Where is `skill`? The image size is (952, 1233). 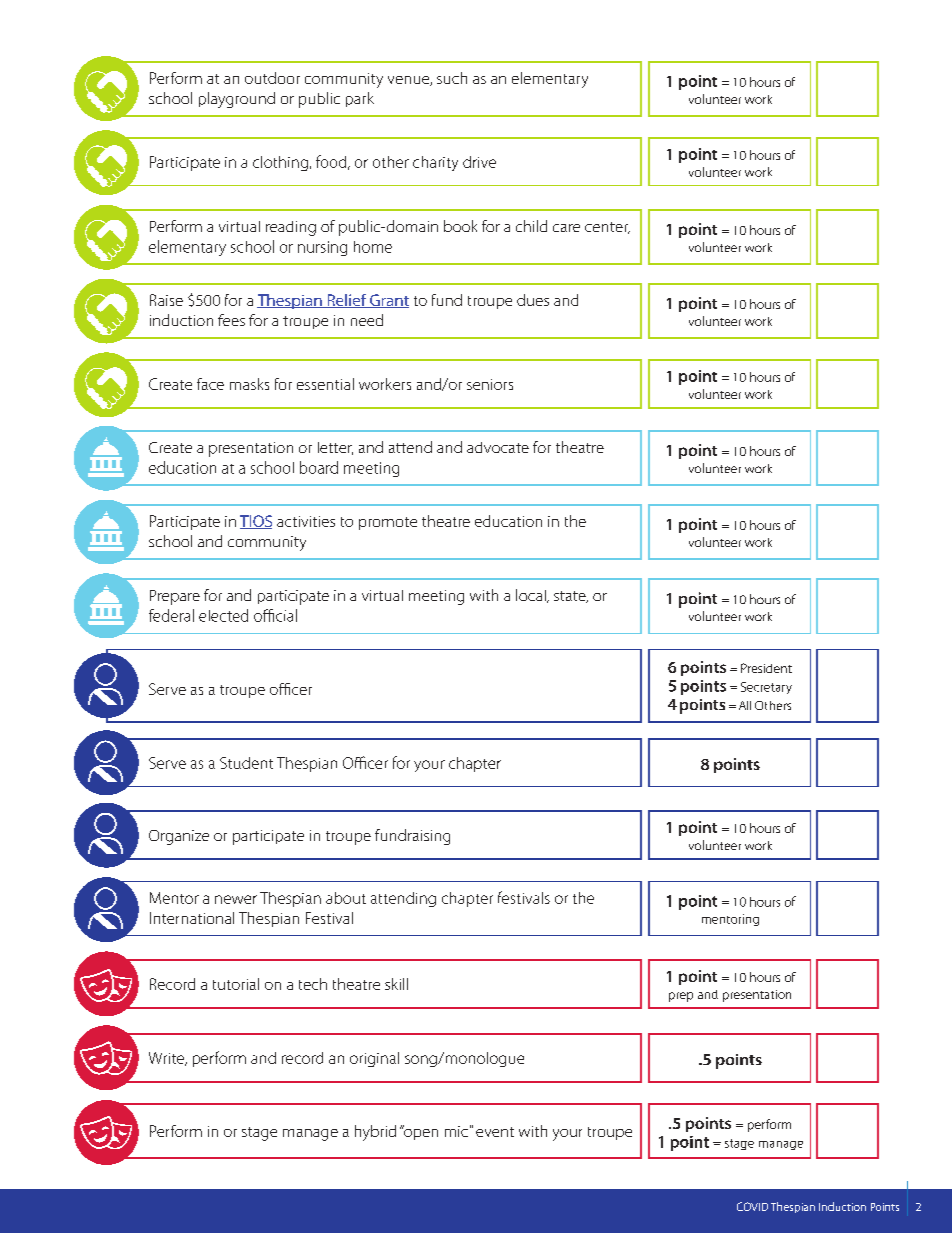
skill is located at coordinates (396, 984).
